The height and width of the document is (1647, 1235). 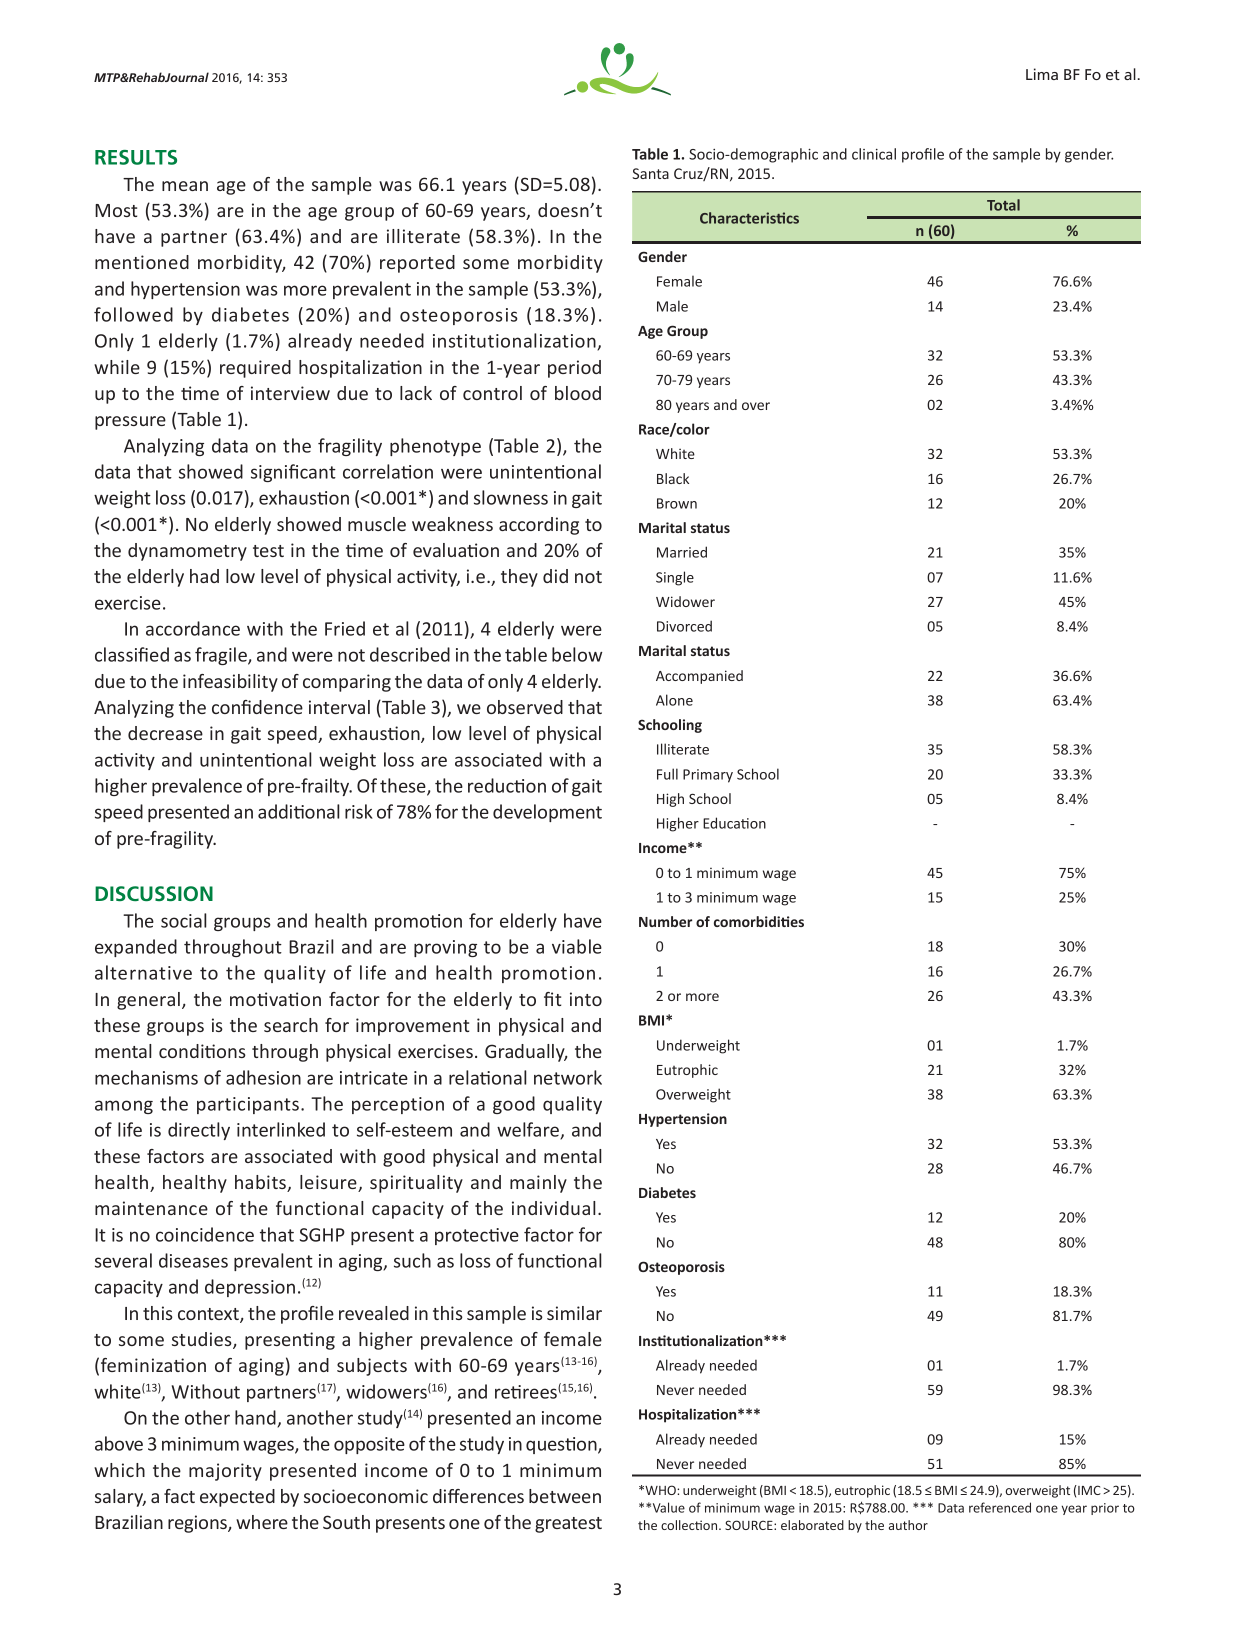 I want to click on Married, so click(x=682, y=552).
